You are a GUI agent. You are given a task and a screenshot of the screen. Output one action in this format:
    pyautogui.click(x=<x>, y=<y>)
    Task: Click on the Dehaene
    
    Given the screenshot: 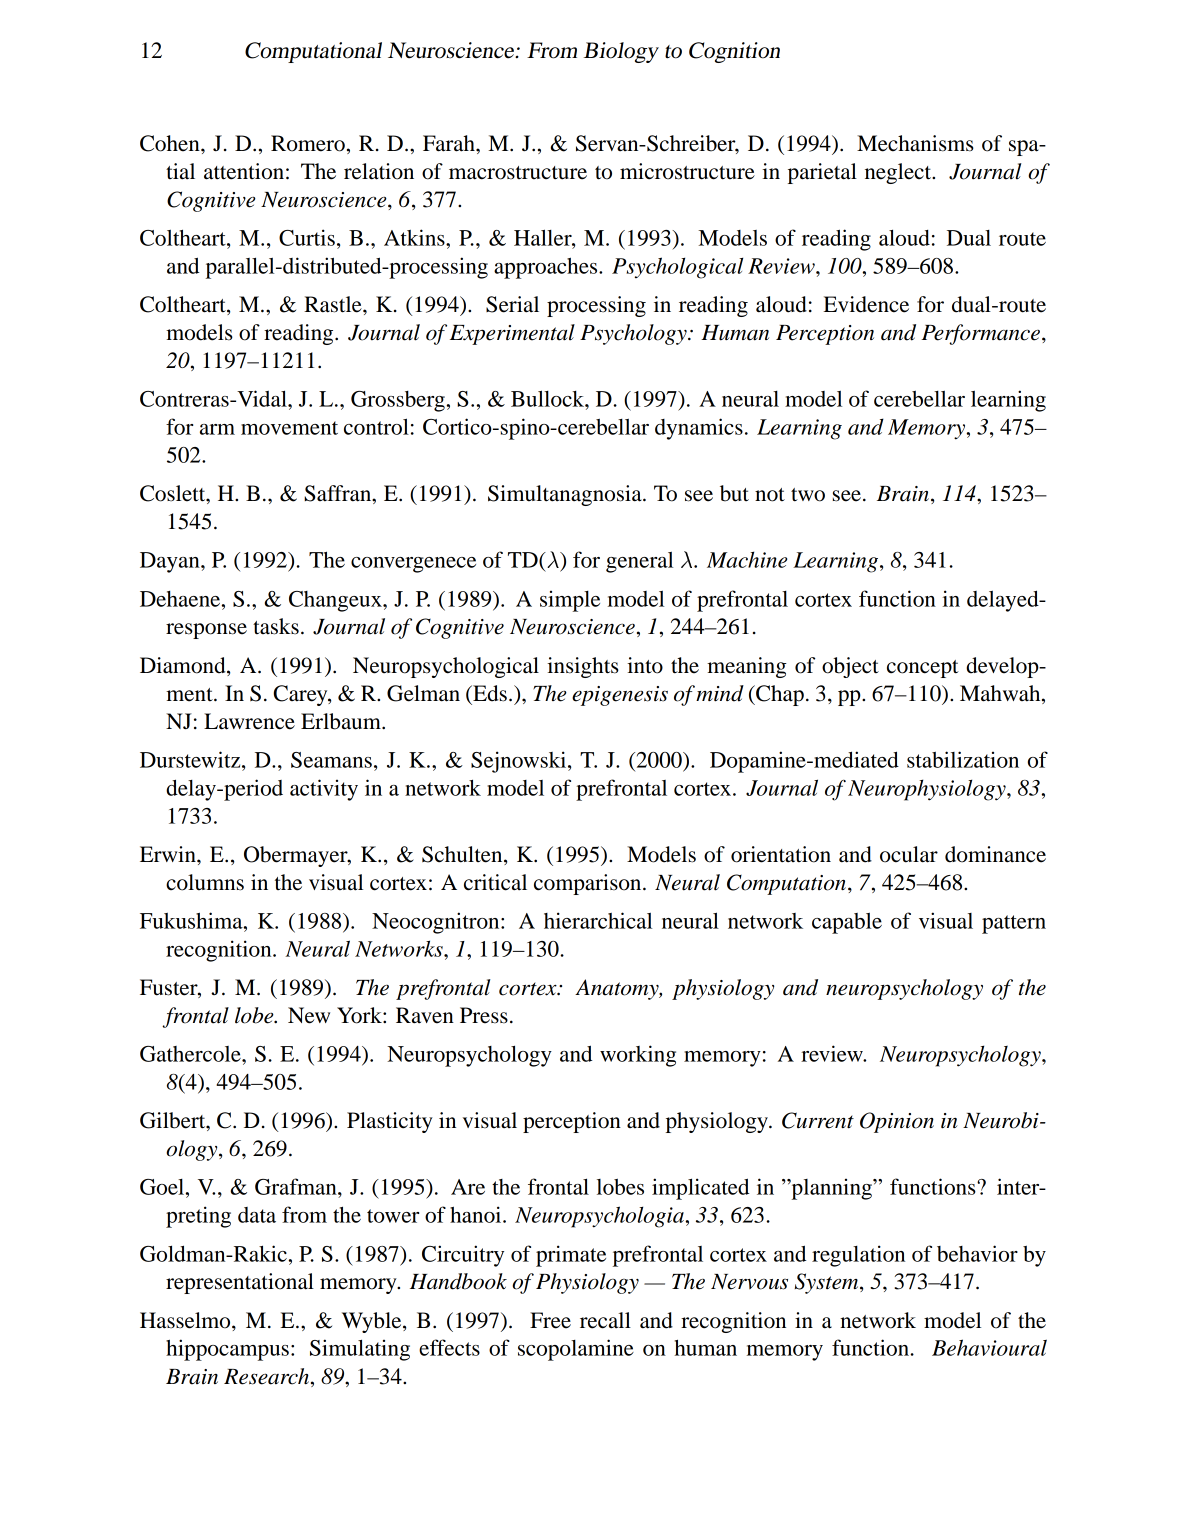 What is the action you would take?
    pyautogui.click(x=181, y=599)
